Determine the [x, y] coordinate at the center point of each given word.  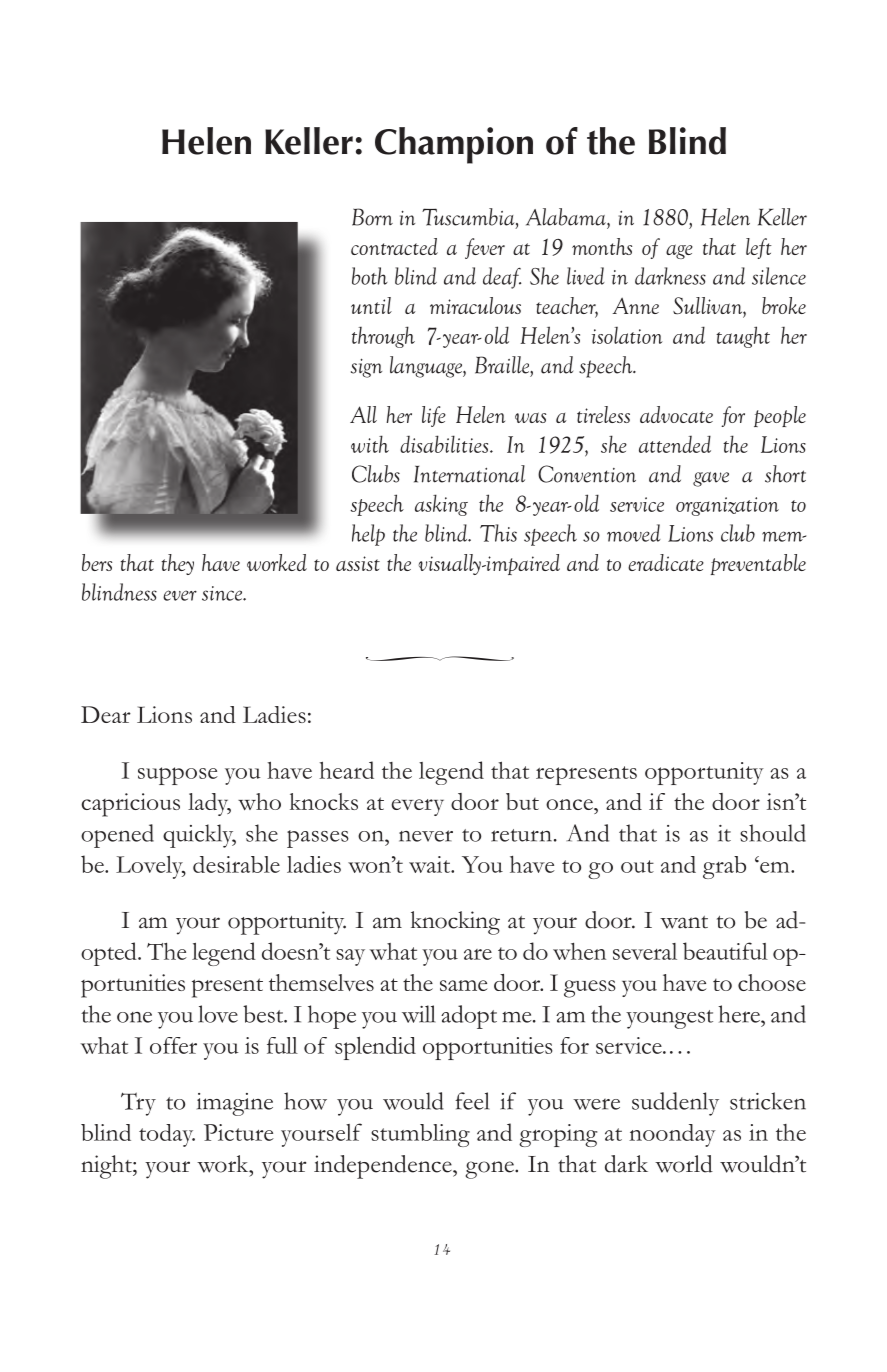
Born [372, 217]
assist [358, 563]
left [759, 248]
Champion [454, 145]
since [223, 593]
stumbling [420, 1135]
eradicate [666, 562]
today [167, 1135]
